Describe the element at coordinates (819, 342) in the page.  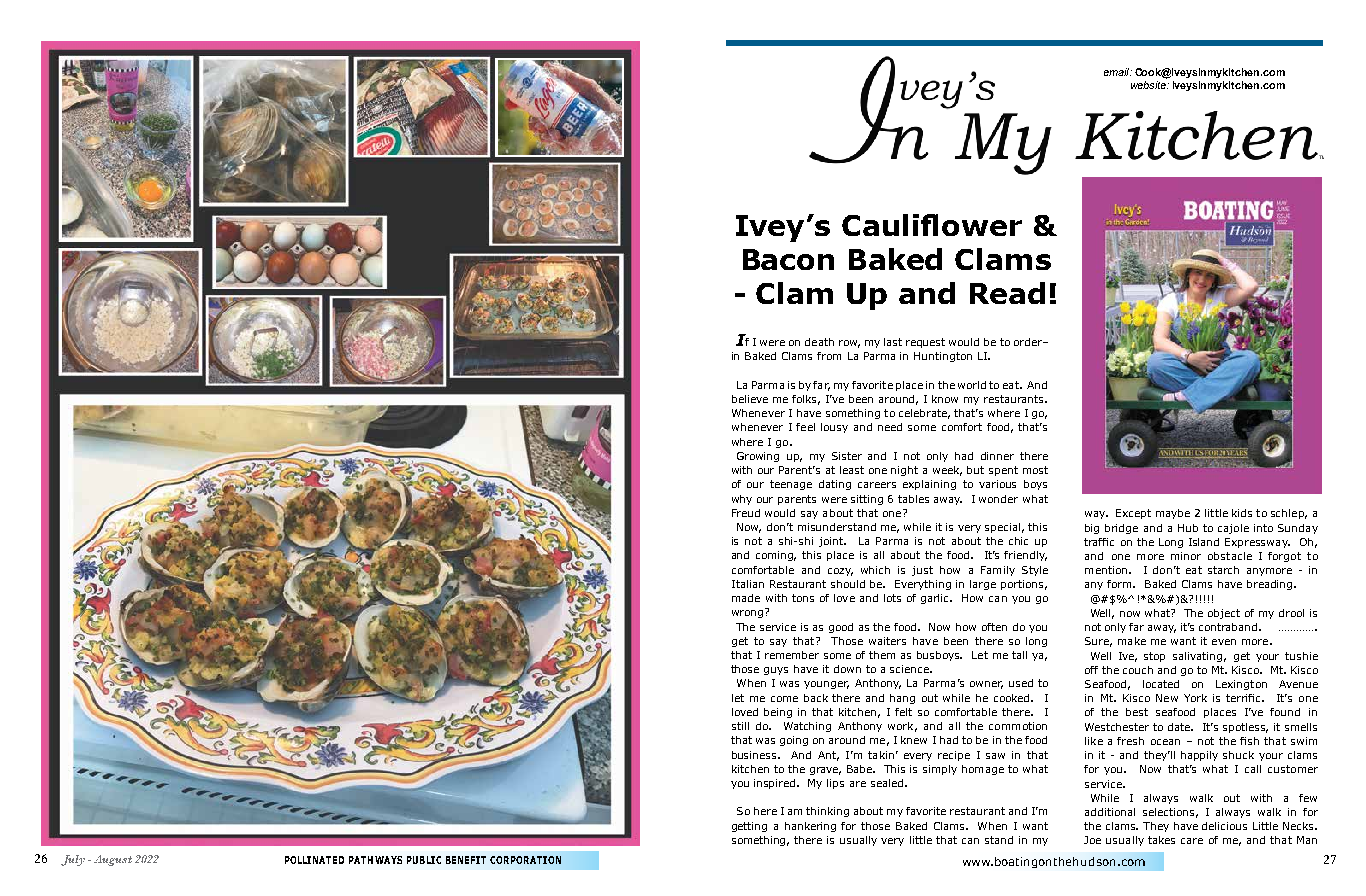
I see `death` at that location.
